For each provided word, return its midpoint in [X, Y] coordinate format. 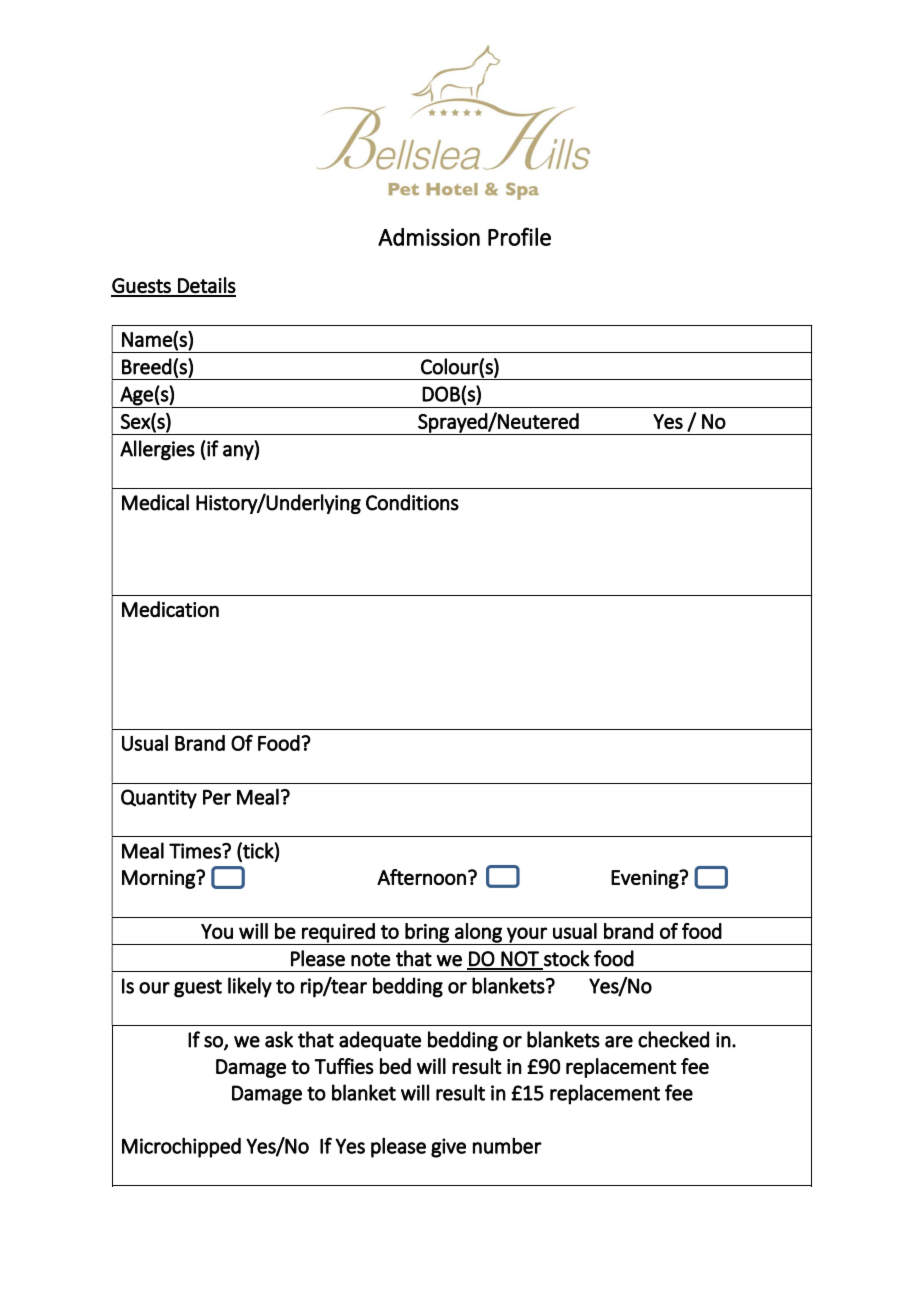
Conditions [412, 502]
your [527, 936]
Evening [646, 879]
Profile [519, 236]
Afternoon [421, 877]
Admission [429, 237]
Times [196, 851]
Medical [155, 502]
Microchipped [181, 1147]
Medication [170, 609]
